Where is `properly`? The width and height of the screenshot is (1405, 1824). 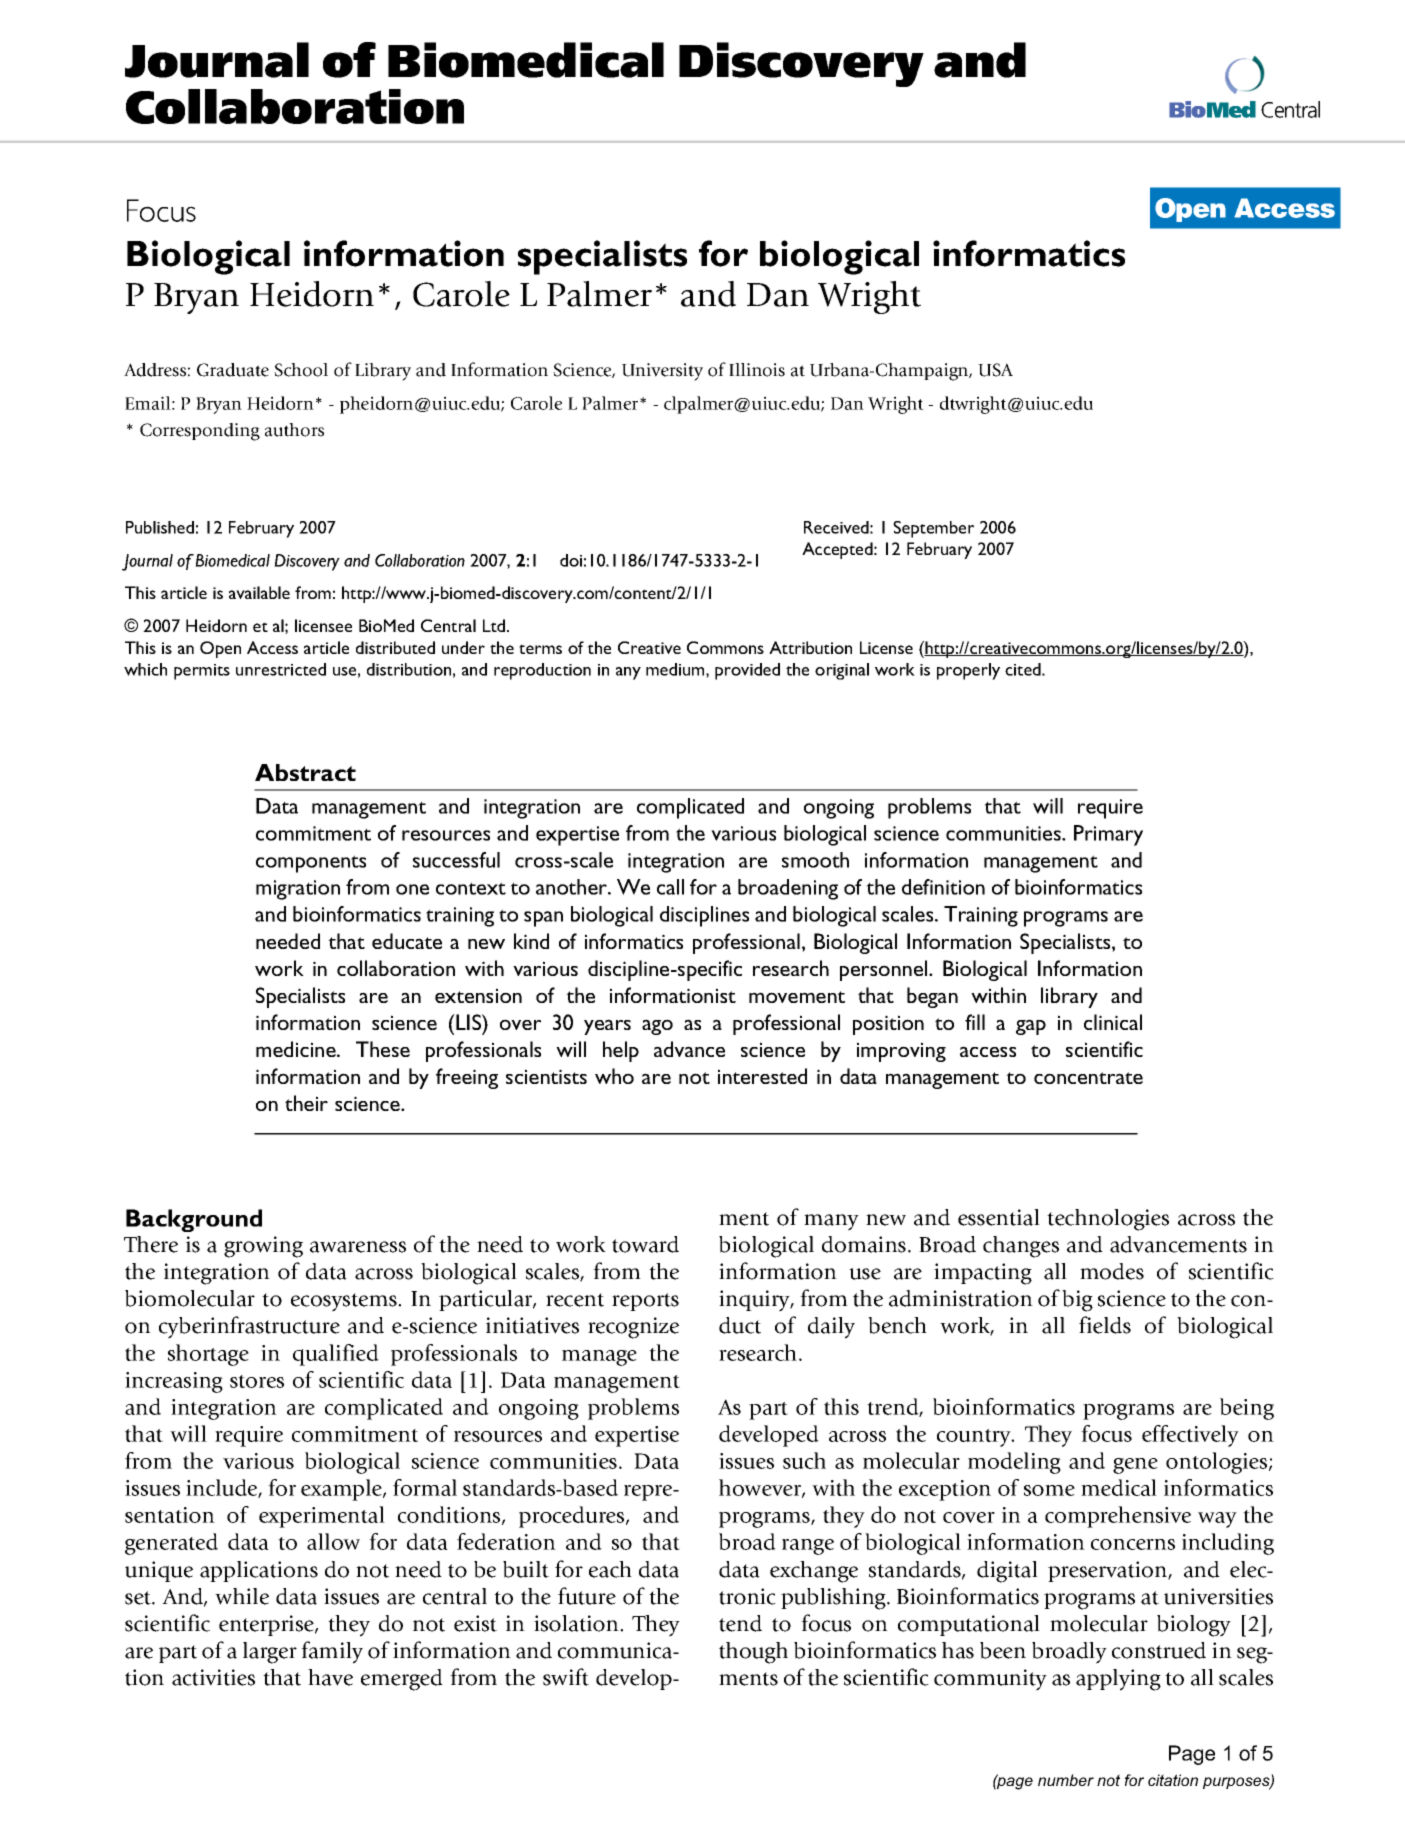 properly is located at coordinates (968, 671).
